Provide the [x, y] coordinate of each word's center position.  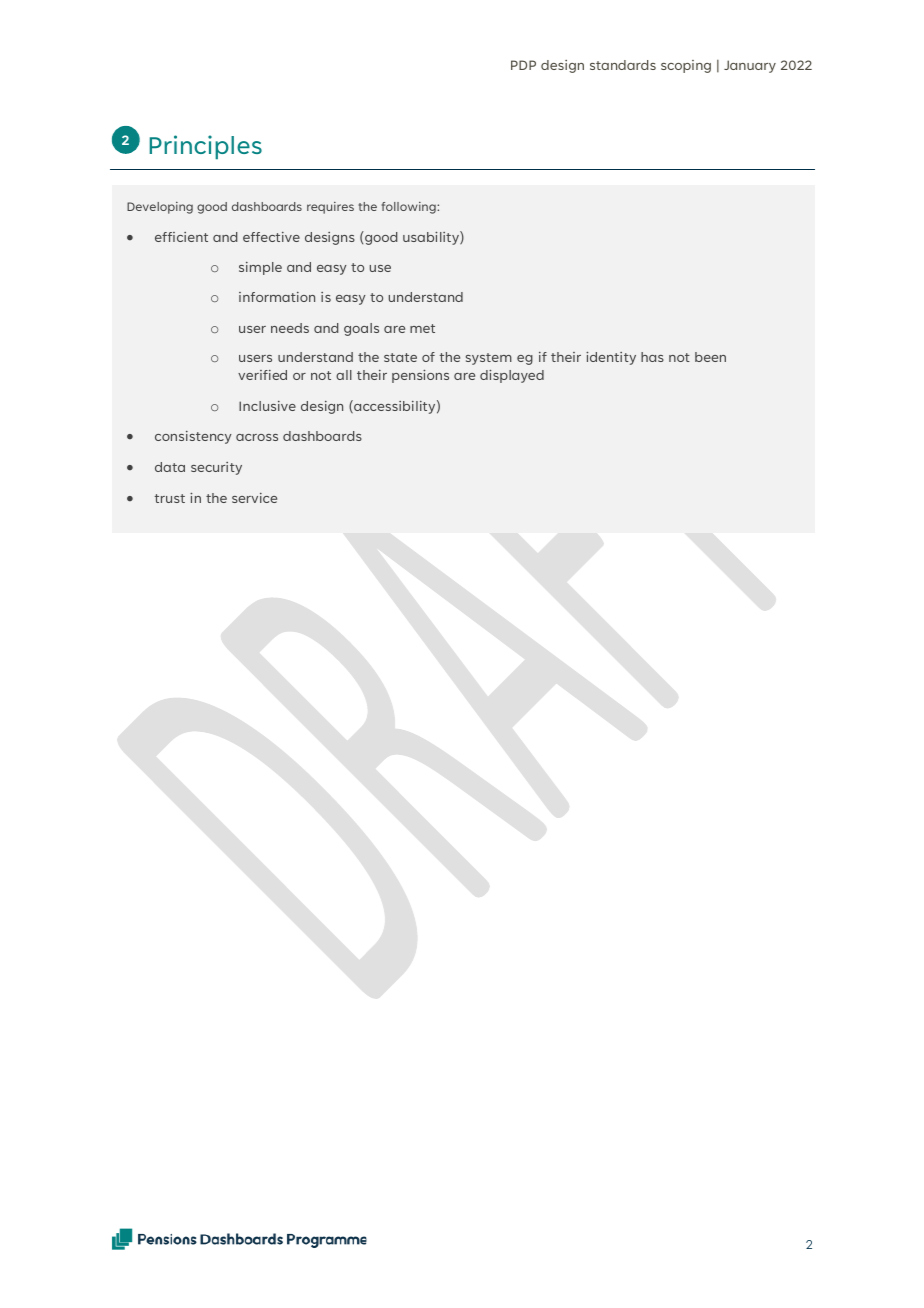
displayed [512, 376]
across [257, 437]
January [750, 66]
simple [260, 268]
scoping [686, 66]
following [409, 208]
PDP [523, 65]
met [422, 328]
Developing [160, 208]
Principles [206, 147]
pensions [420, 376]
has [652, 357]
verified [262, 375]
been [710, 357]
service [254, 498]
